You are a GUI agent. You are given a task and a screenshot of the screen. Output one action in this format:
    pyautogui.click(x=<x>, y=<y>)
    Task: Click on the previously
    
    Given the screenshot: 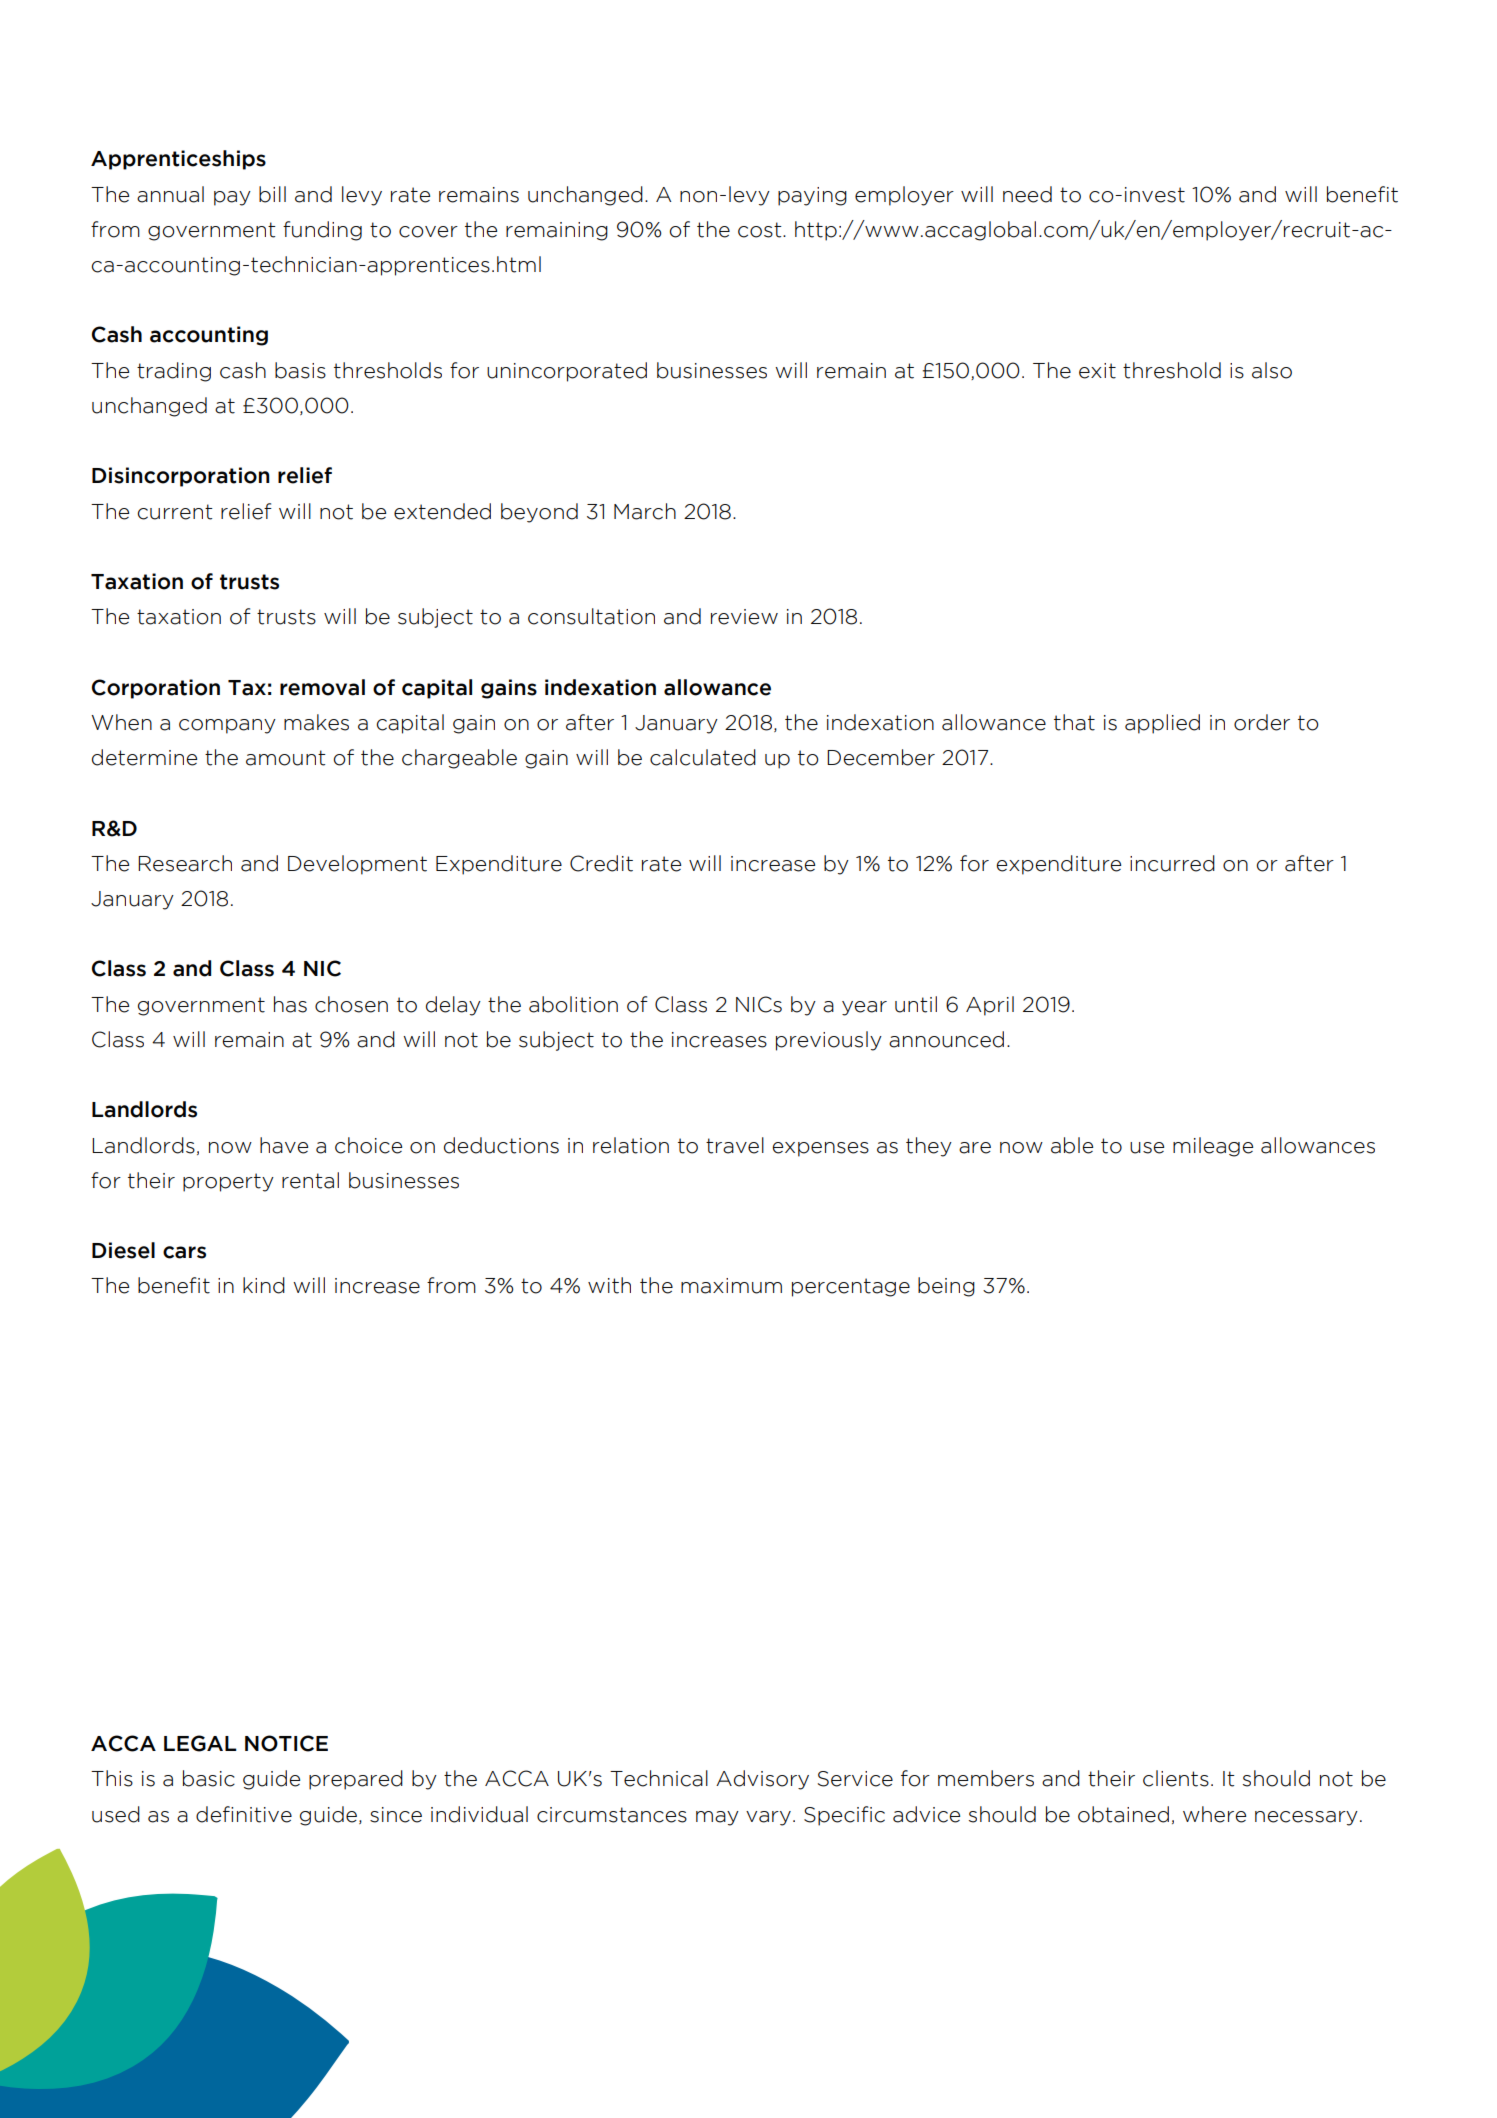 What is the action you would take?
    pyautogui.click(x=829, y=1041)
